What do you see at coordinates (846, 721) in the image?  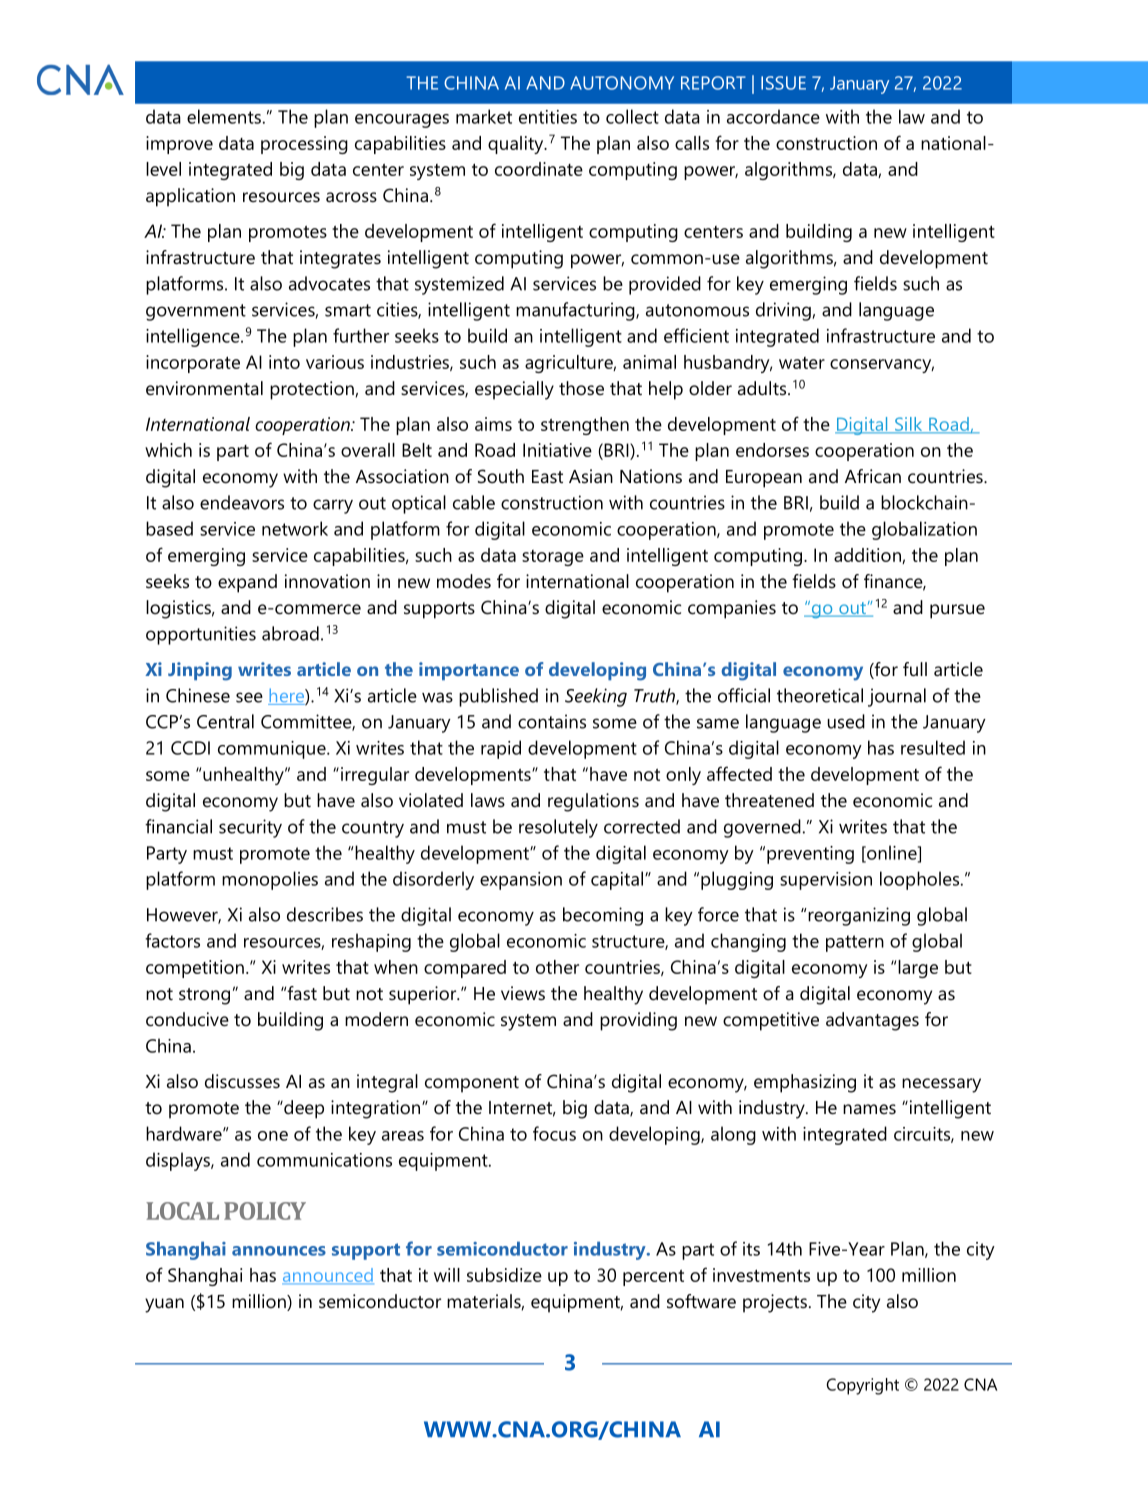 I see `used` at bounding box center [846, 721].
